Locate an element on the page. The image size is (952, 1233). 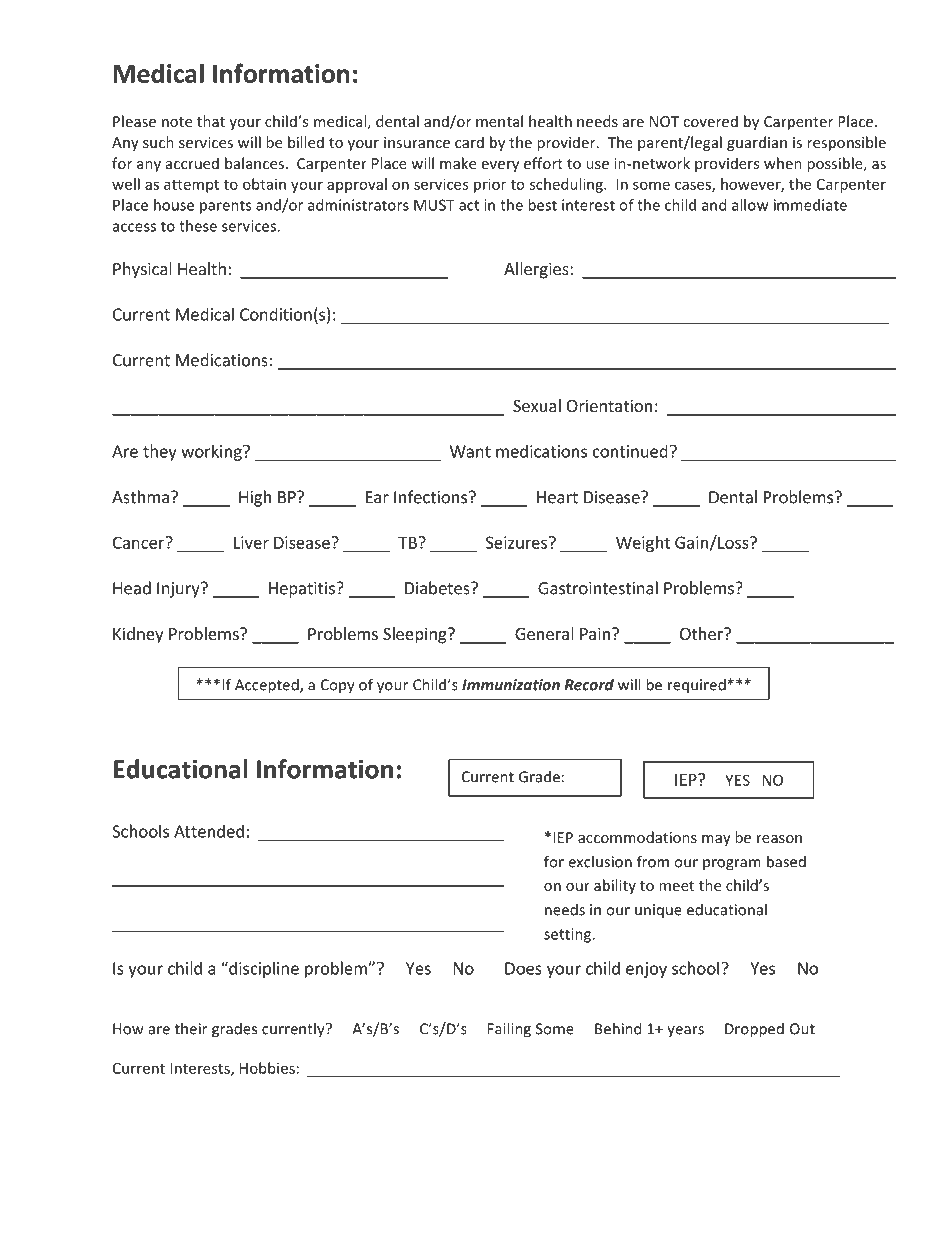
Accepted is located at coordinates (268, 686).
